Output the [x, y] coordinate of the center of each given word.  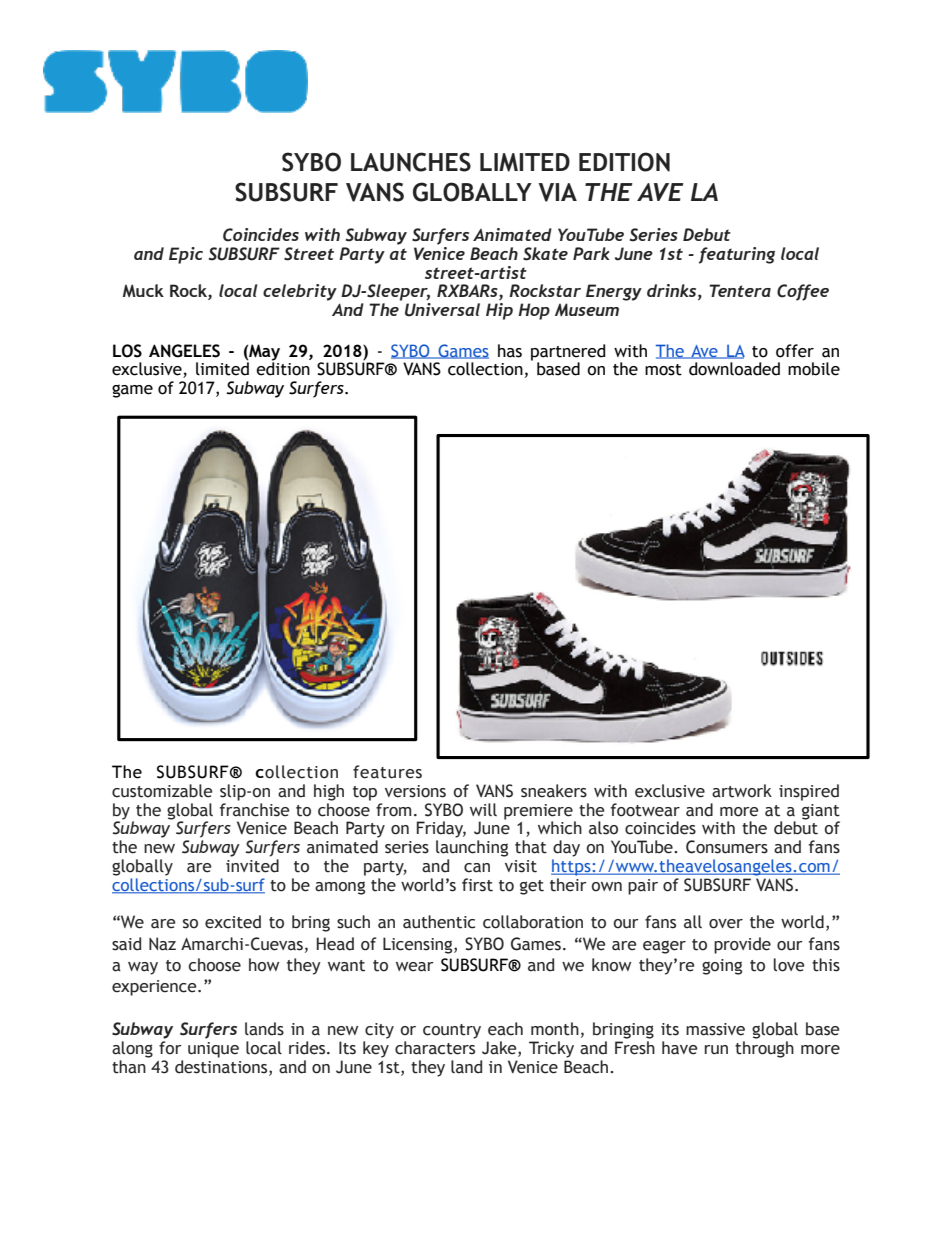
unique [213, 1050]
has [510, 351]
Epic [186, 255]
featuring [737, 255]
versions [415, 791]
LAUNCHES [411, 162]
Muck [143, 290]
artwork [742, 791]
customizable [162, 791]
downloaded [734, 369]
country [452, 1031]
